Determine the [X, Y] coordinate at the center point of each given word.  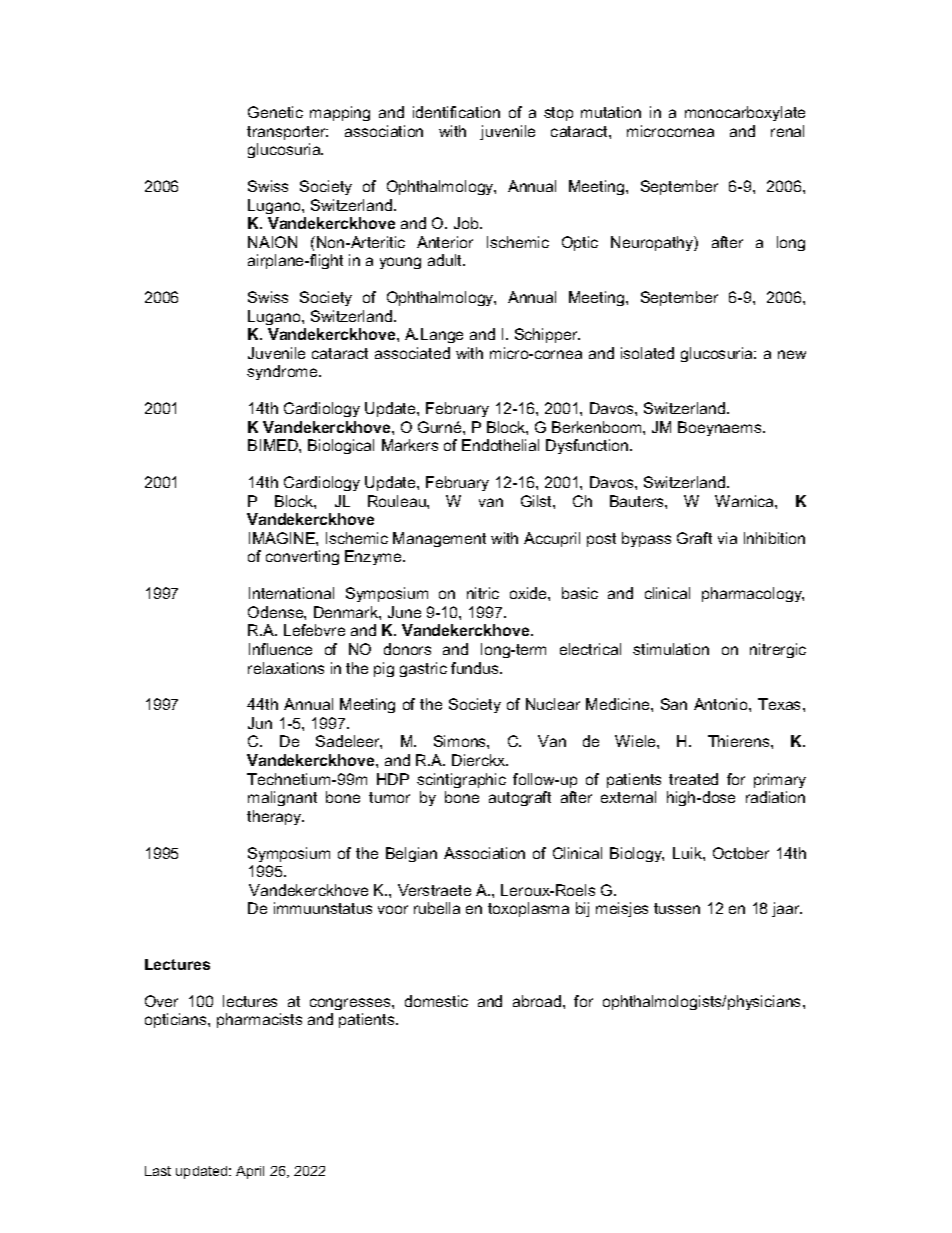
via [727, 538]
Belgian [411, 854]
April [250, 1172]
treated [693, 779]
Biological [341, 446]
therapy [275, 817]
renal [787, 131]
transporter [287, 133]
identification [456, 112]
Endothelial [500, 445]
